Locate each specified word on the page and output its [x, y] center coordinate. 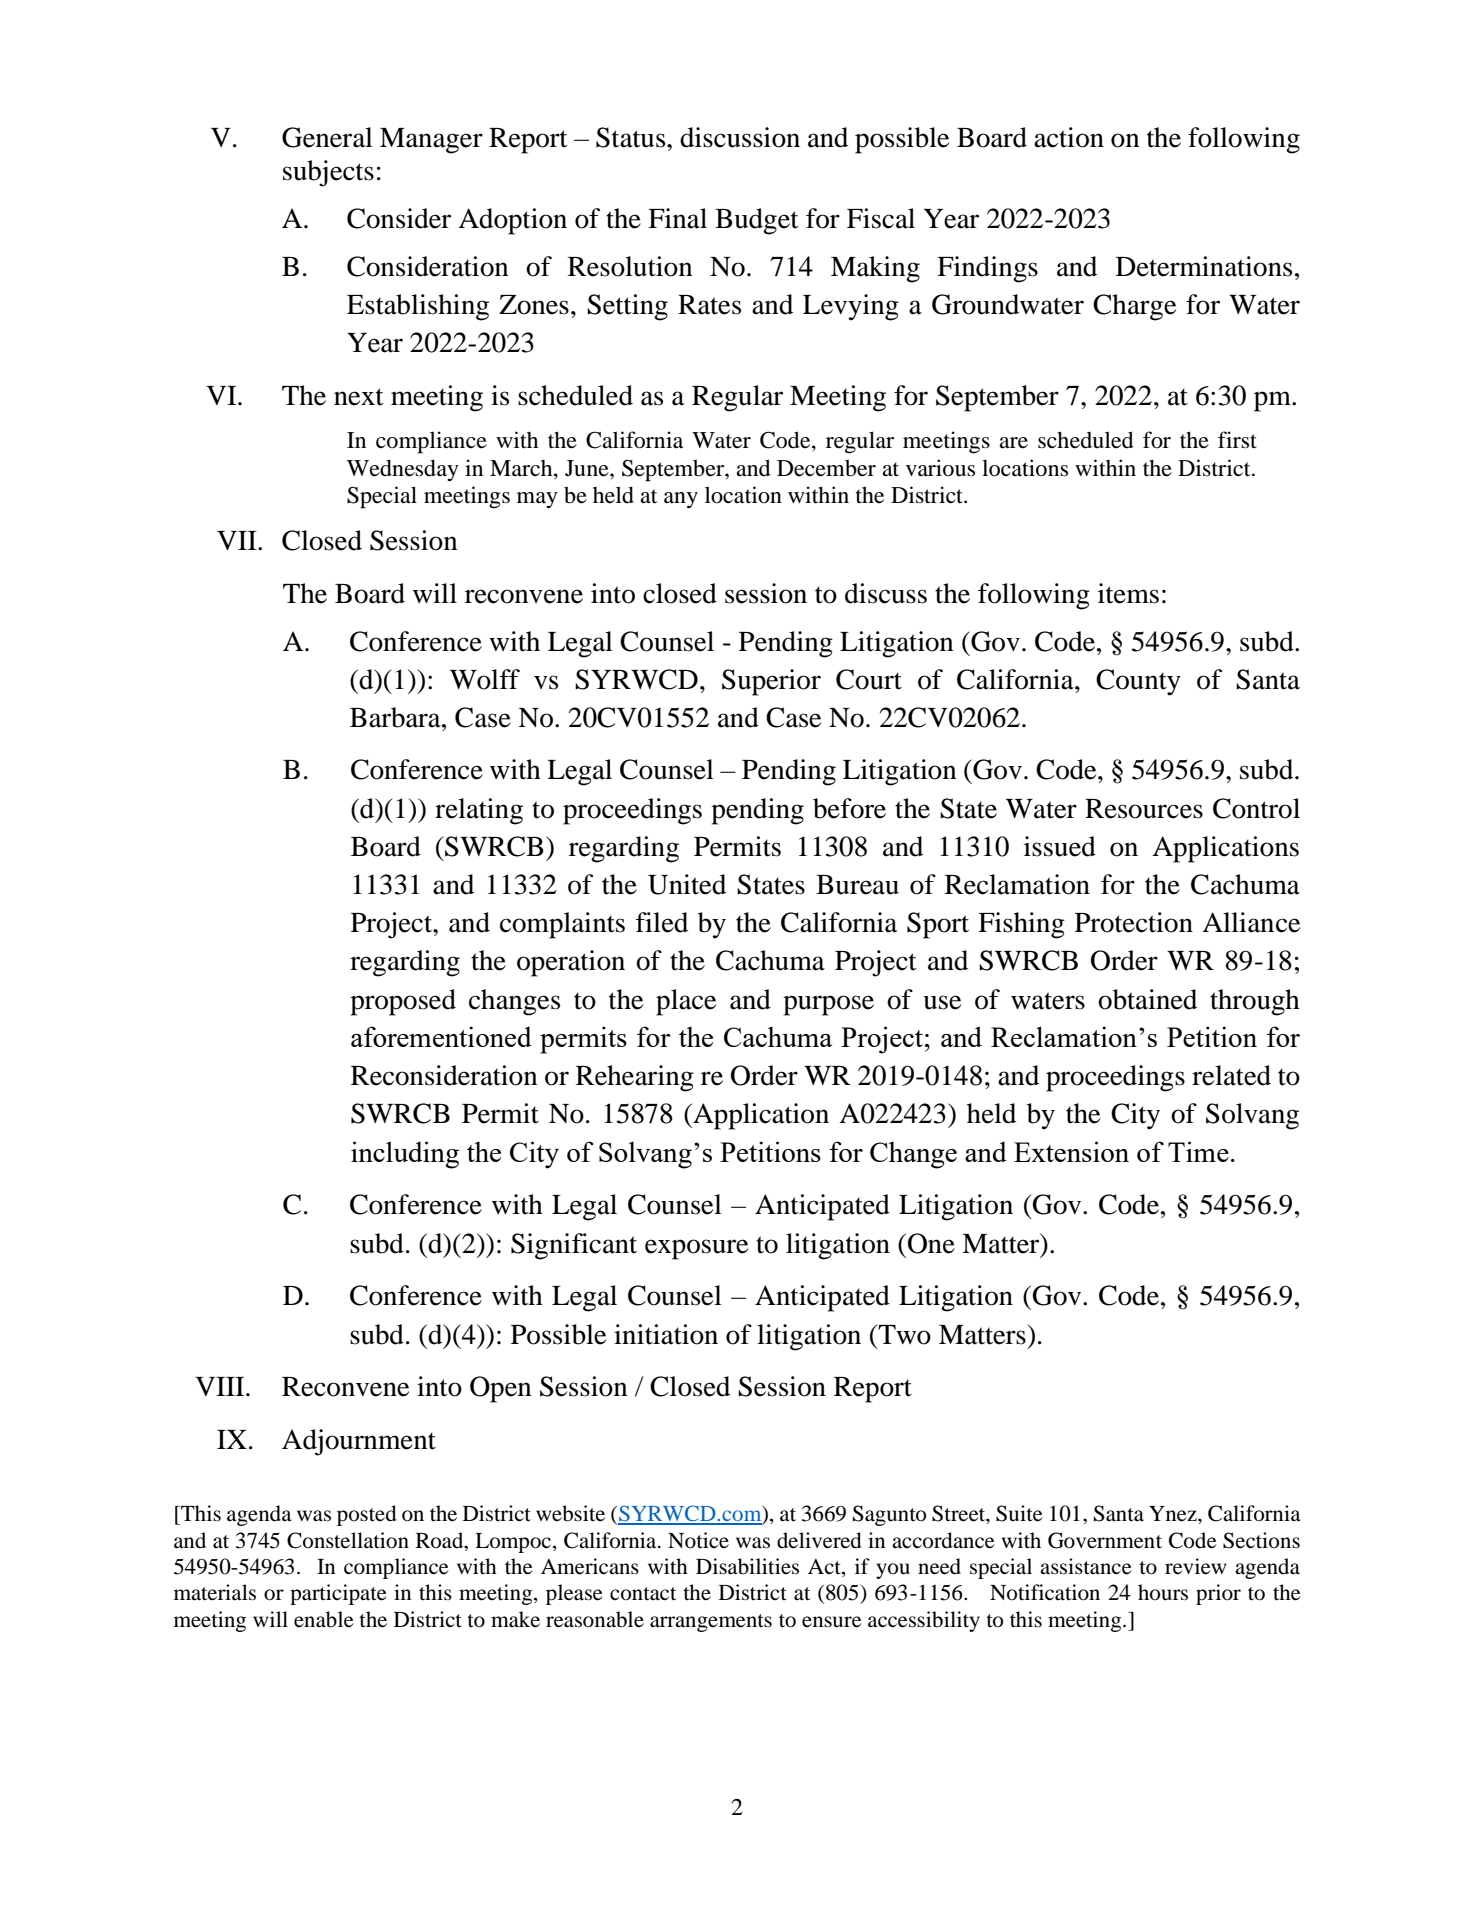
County [1138, 682]
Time [1198, 1151]
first [1237, 440]
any [681, 500]
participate [338, 1594]
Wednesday [403, 470]
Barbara [396, 717]
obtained [1147, 999]
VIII [221, 1386]
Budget [757, 221]
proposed [403, 1002]
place [686, 1002]
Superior [771, 682]
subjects [328, 173]
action [1069, 137]
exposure [696, 1249]
